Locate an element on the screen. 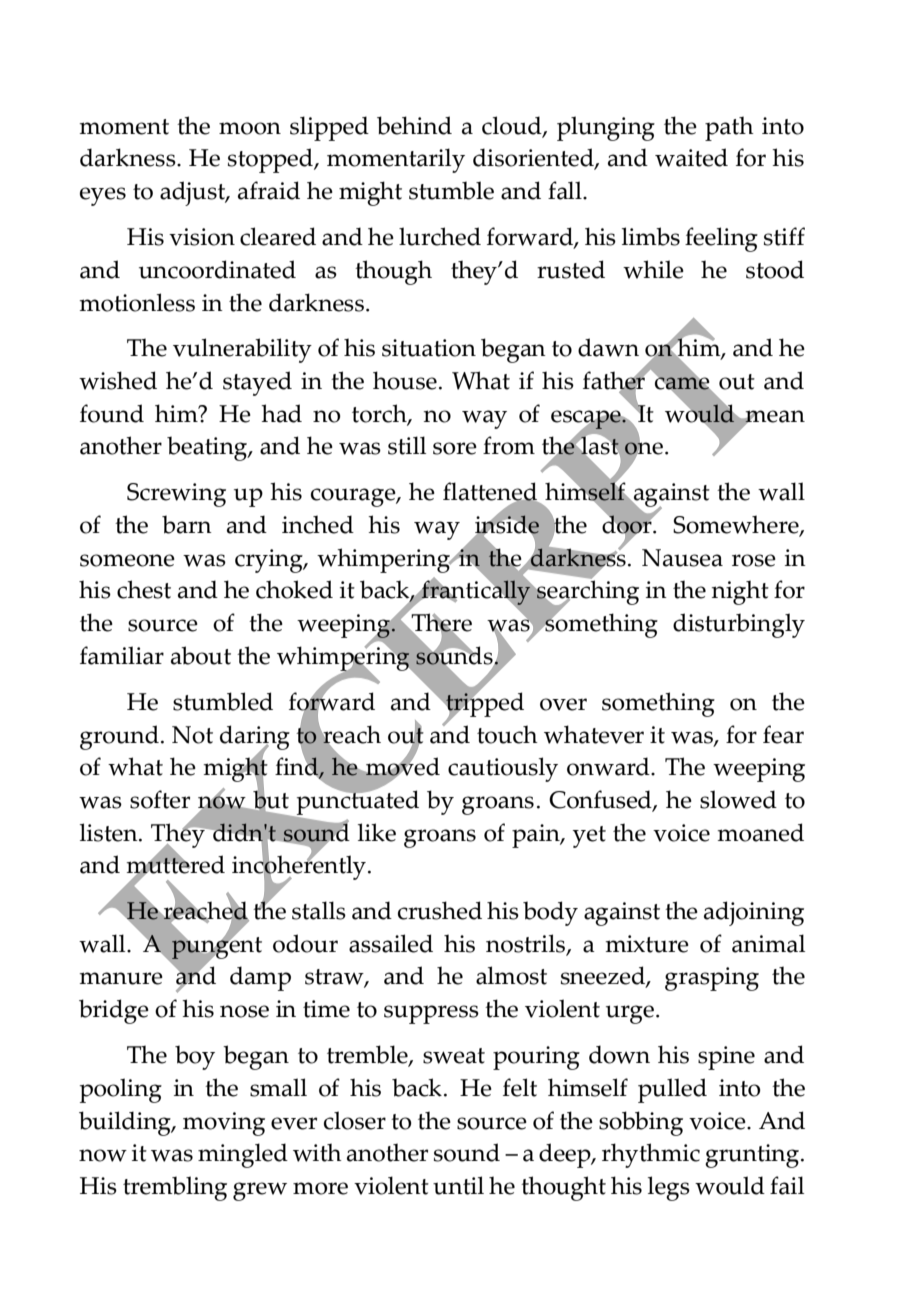 The image size is (924, 1311). until is located at coordinates (458, 1185).
